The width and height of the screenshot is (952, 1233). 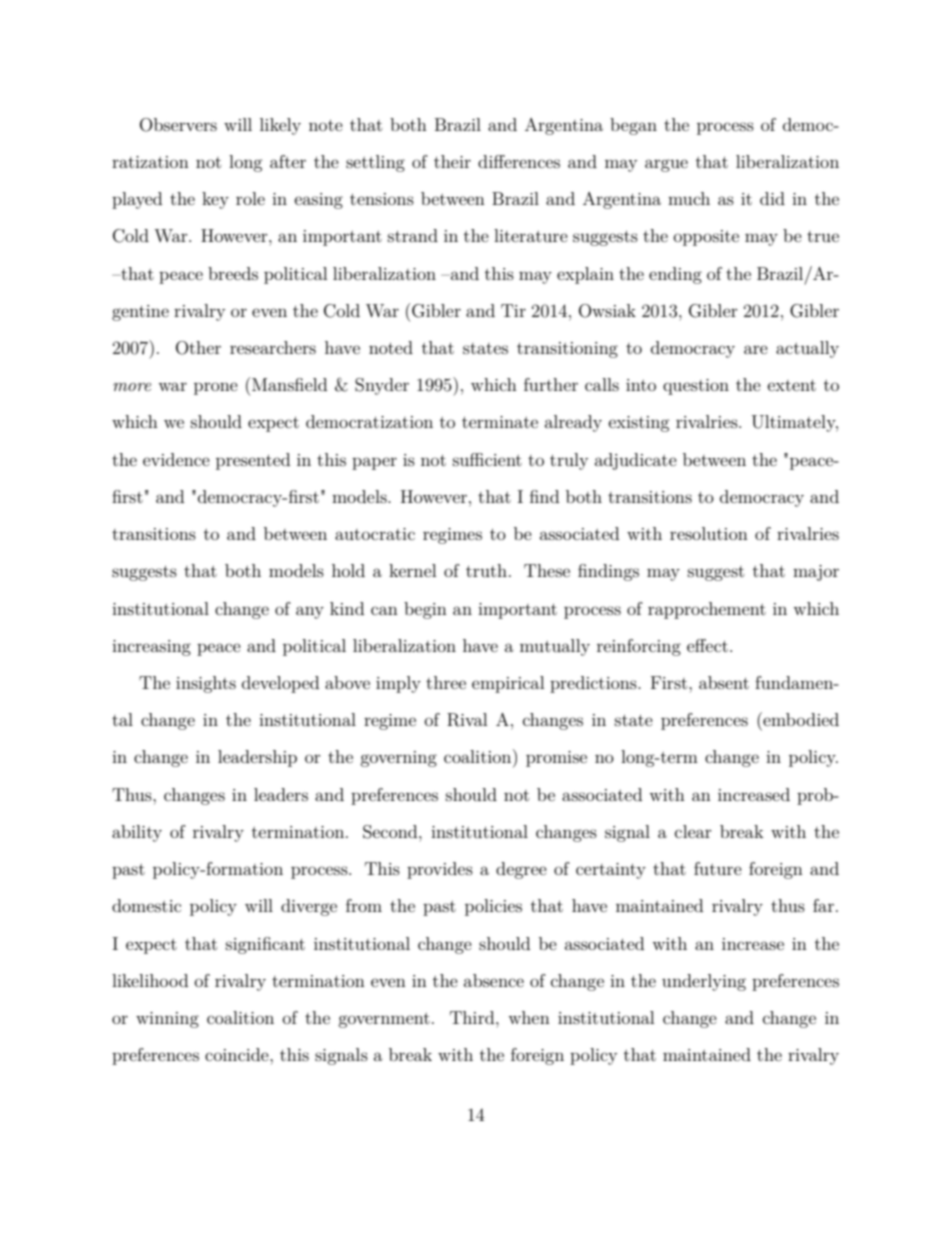 I want to click on coincide, so click(x=238, y=1054).
